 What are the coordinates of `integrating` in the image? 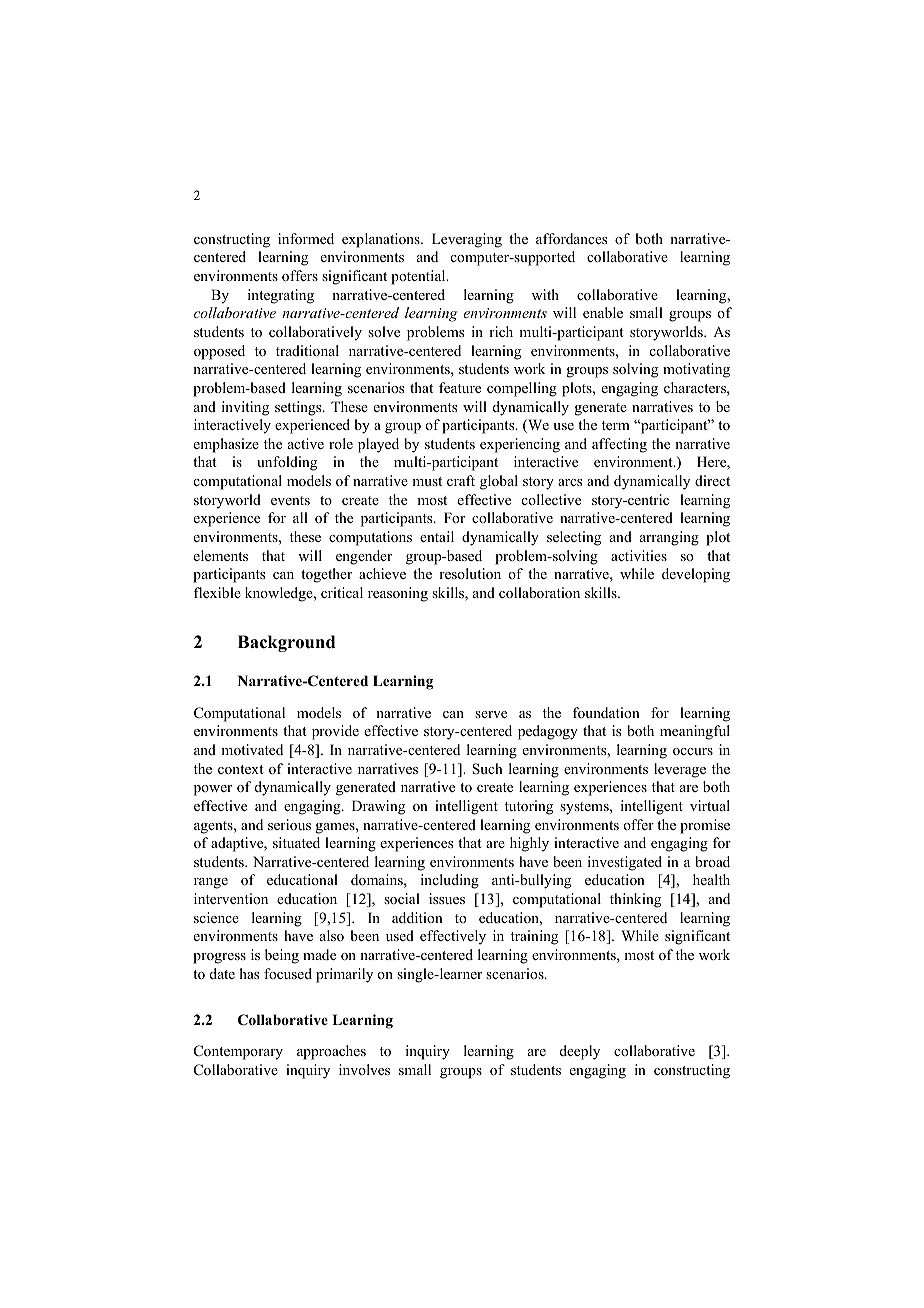 It's located at (281, 296).
